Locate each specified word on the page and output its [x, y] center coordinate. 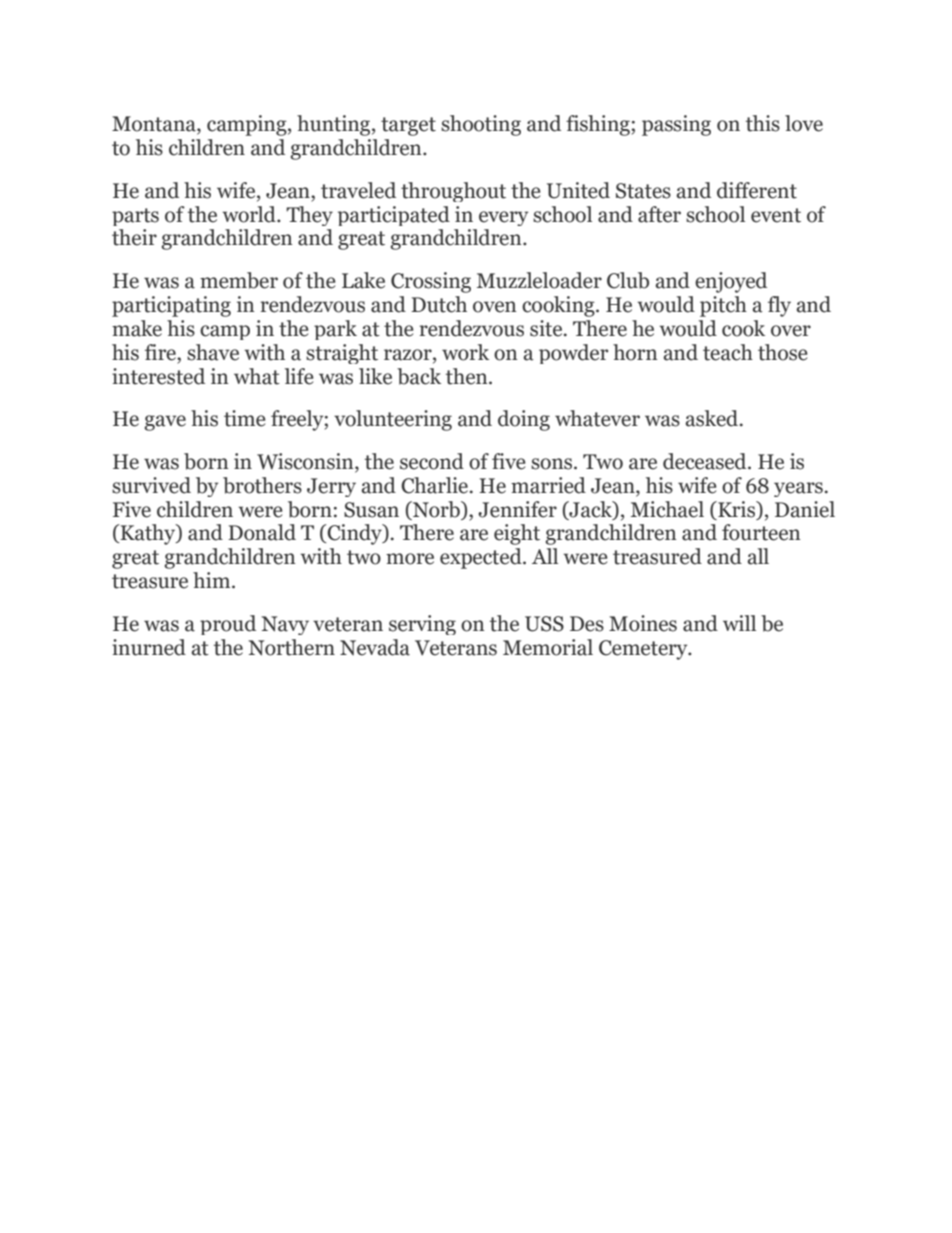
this [763, 123]
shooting [481, 125]
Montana [155, 125]
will [739, 623]
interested [158, 376]
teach [728, 352]
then [468, 376]
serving [422, 625]
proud [228, 625]
